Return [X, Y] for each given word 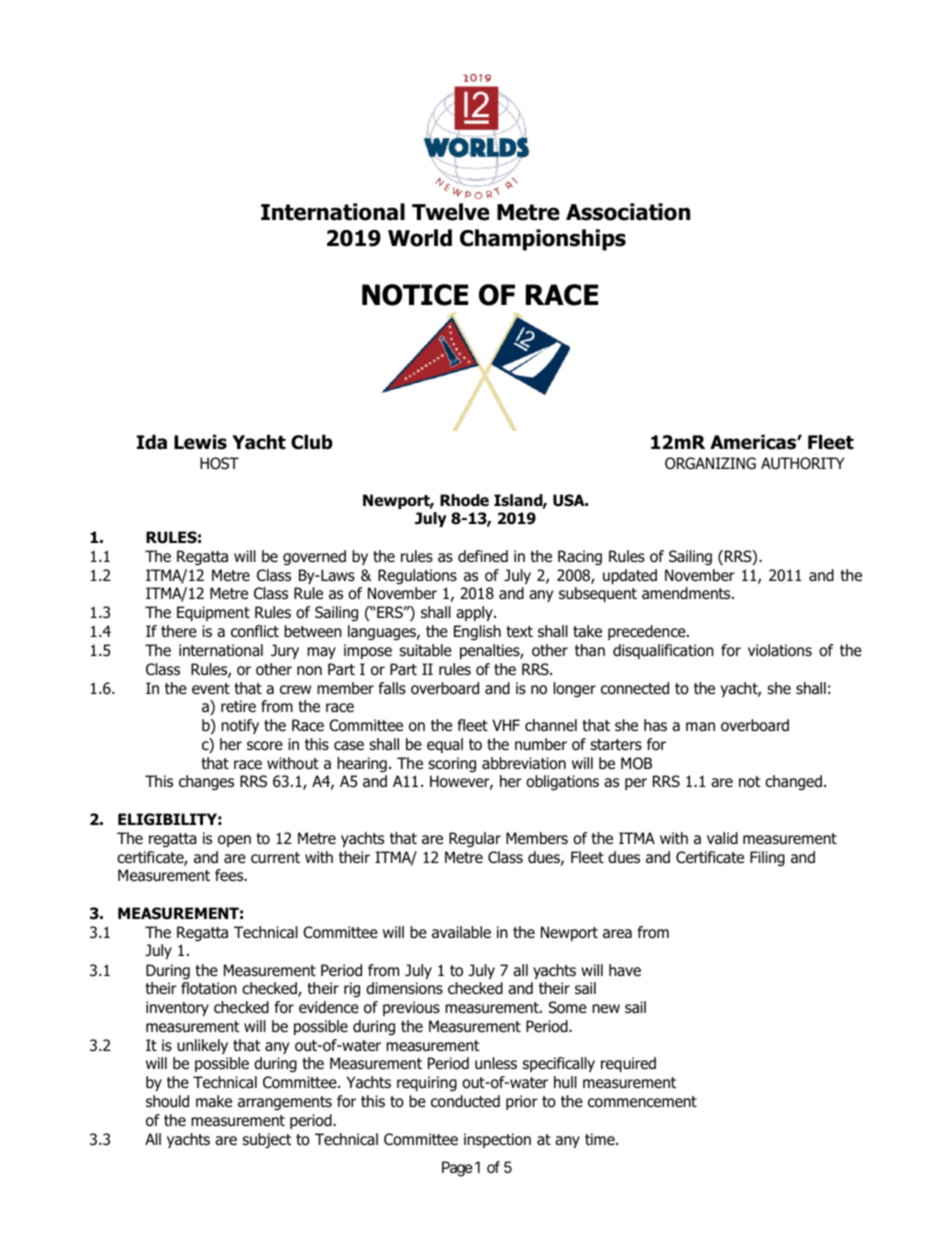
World [420, 238]
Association [628, 212]
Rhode [464, 500]
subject [266, 1141]
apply [475, 613]
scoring [452, 764]
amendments [687, 593]
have [625, 970]
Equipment [213, 613]
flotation [209, 988]
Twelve [450, 212]
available [461, 932]
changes [206, 783]
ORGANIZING [710, 463]
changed [793, 782]
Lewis [200, 442]
